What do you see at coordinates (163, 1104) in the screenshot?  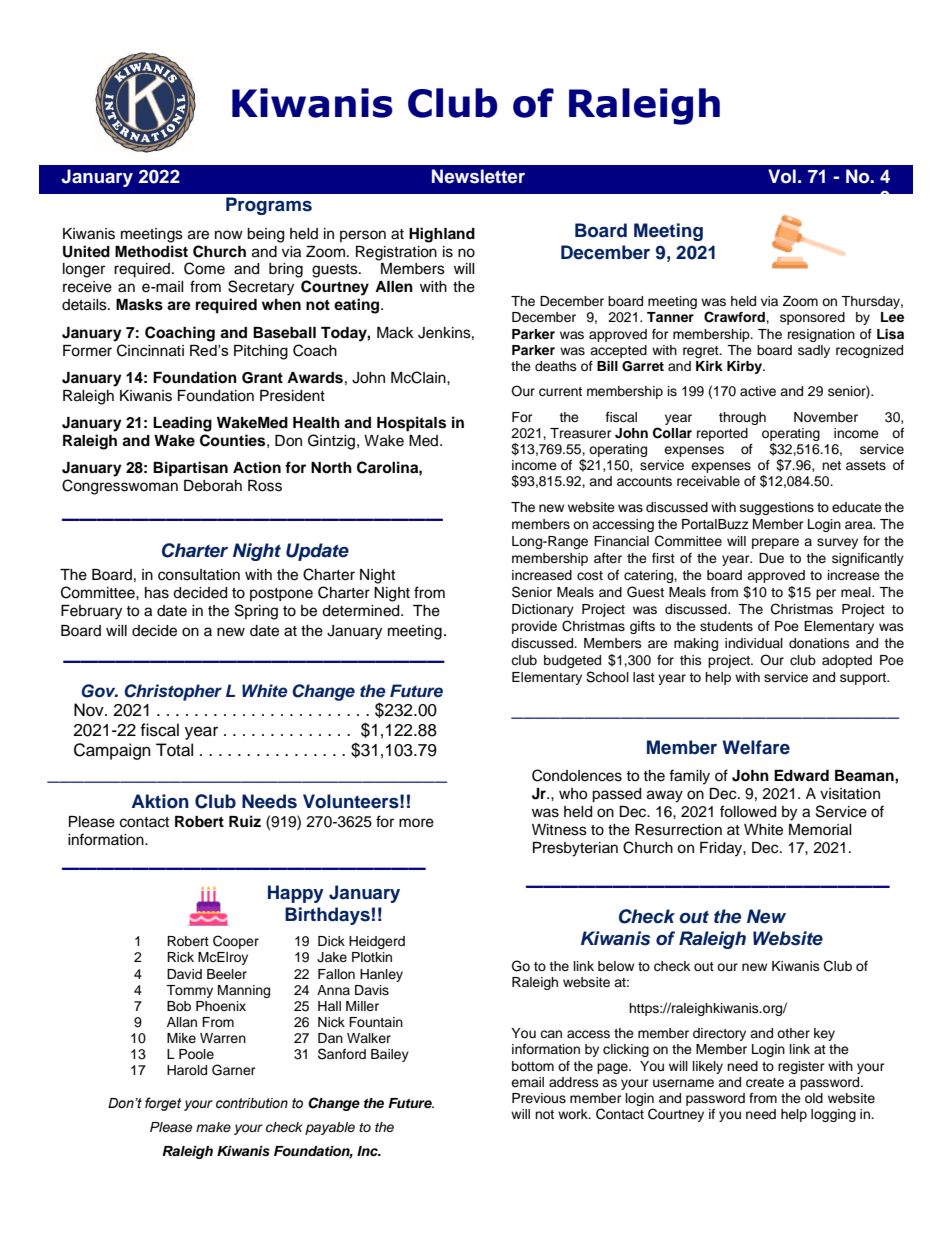 I see `forget` at bounding box center [163, 1104].
